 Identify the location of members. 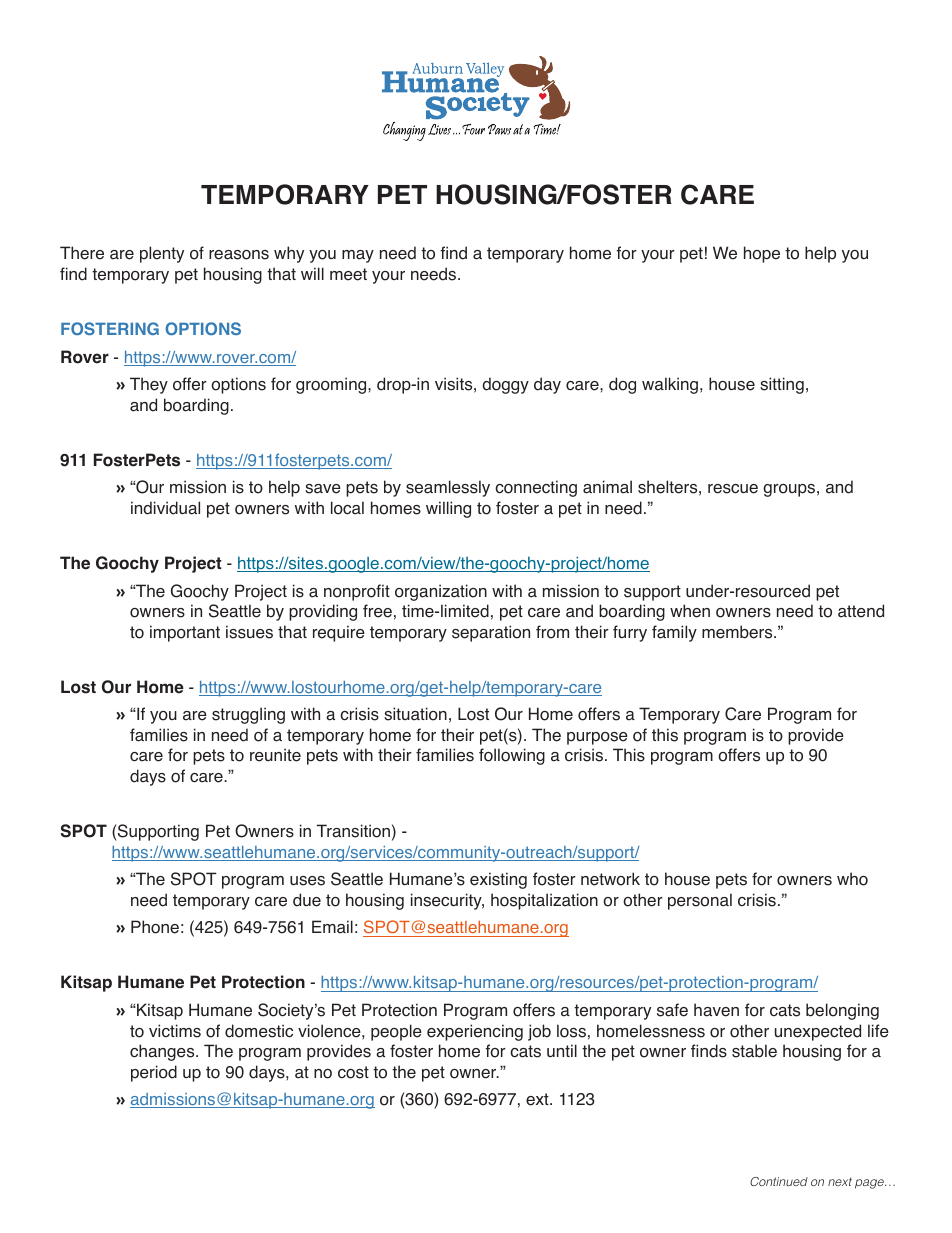
(738, 632).
